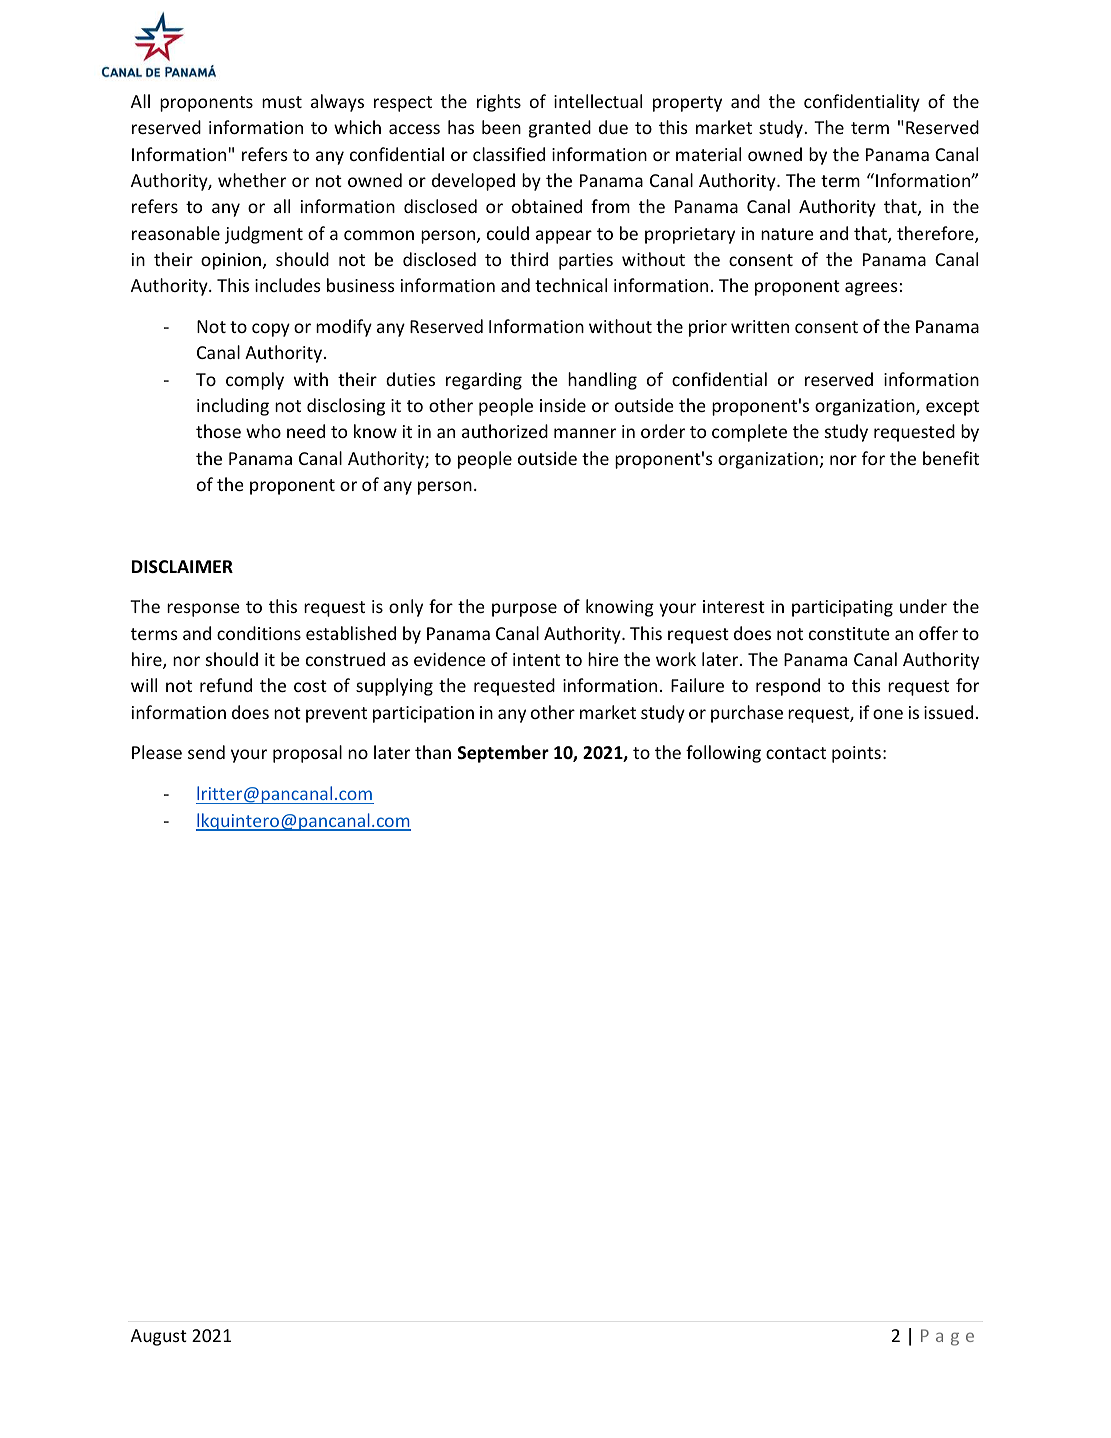  I want to click on send, so click(206, 752).
